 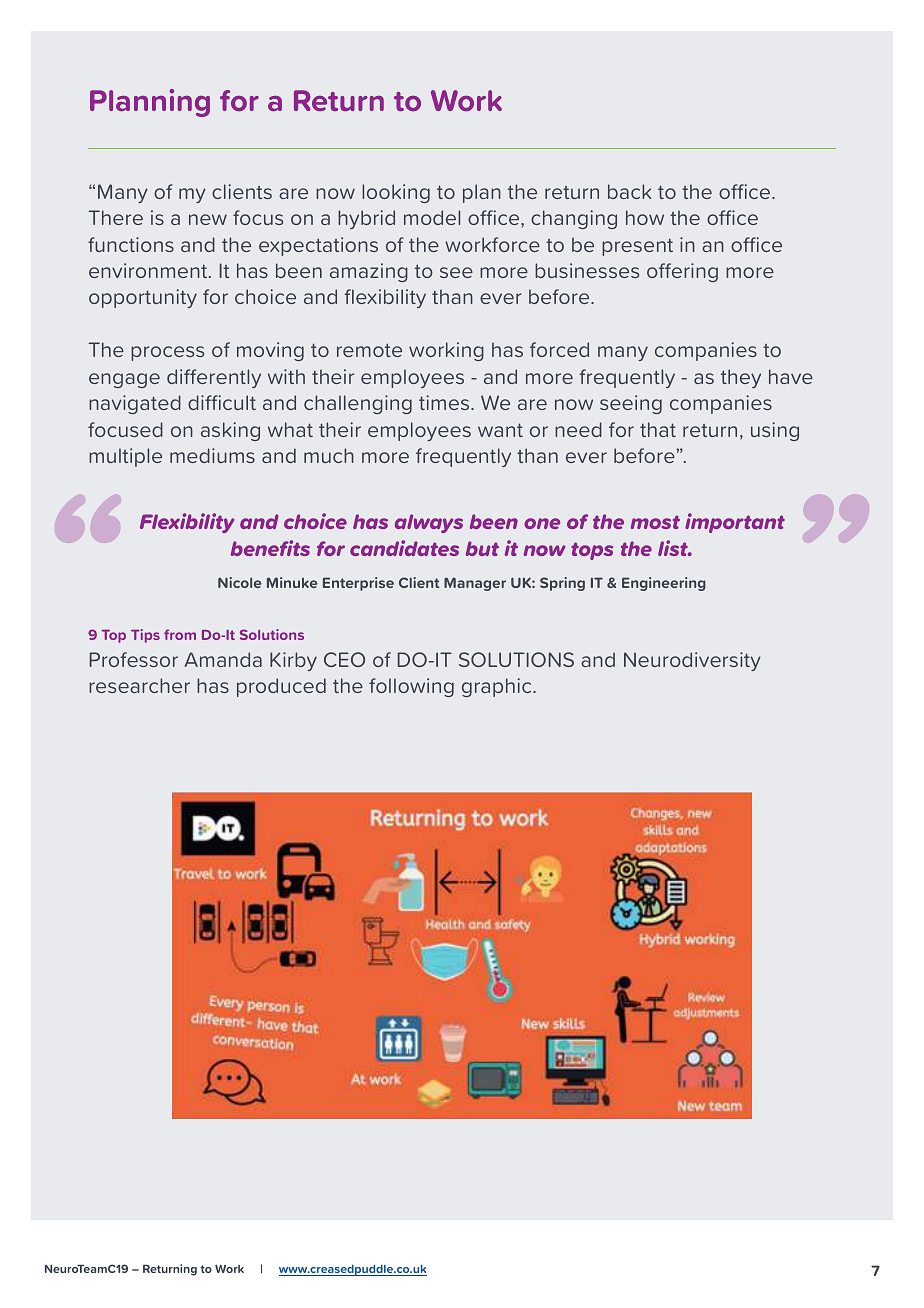 I want to click on model, so click(x=432, y=217).
